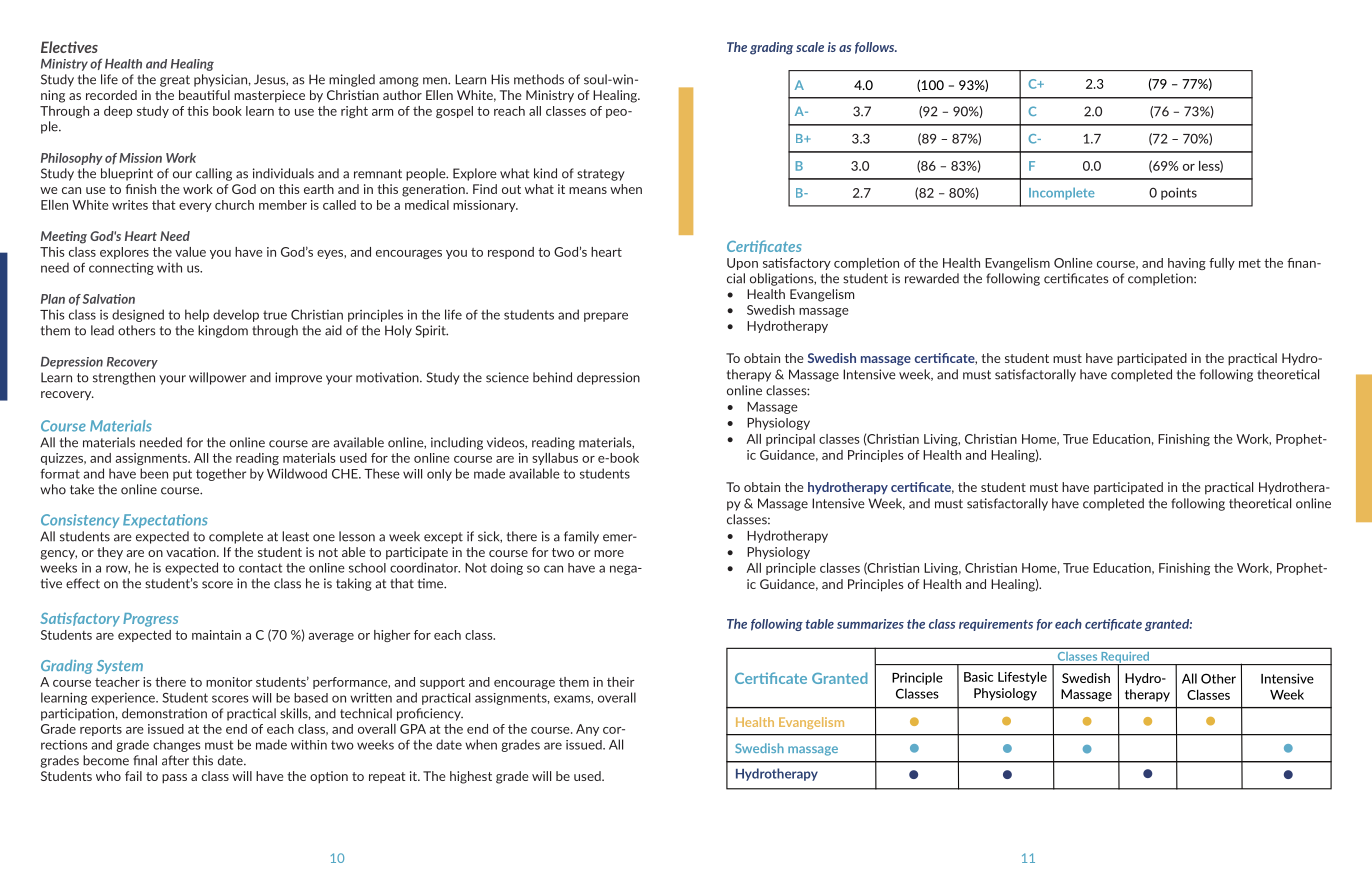 The image size is (1372, 887). I want to click on help, so click(197, 315).
